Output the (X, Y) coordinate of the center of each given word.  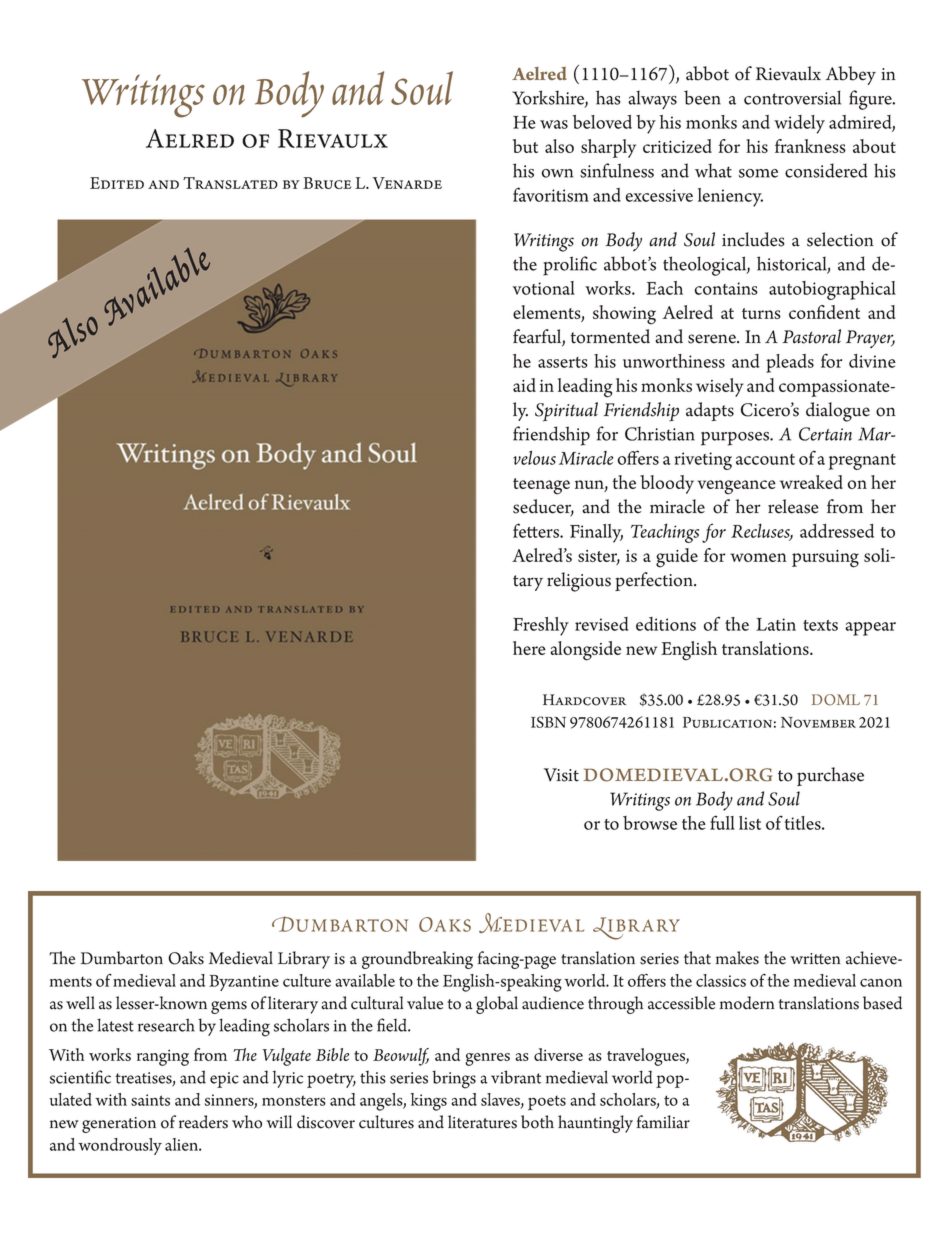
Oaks (186, 958)
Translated (230, 183)
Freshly (541, 626)
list (750, 823)
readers (203, 1122)
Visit (561, 775)
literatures (482, 1122)
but (525, 146)
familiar (663, 1122)
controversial (792, 97)
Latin (776, 624)
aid (524, 385)
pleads (790, 363)
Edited (117, 183)
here (529, 648)
